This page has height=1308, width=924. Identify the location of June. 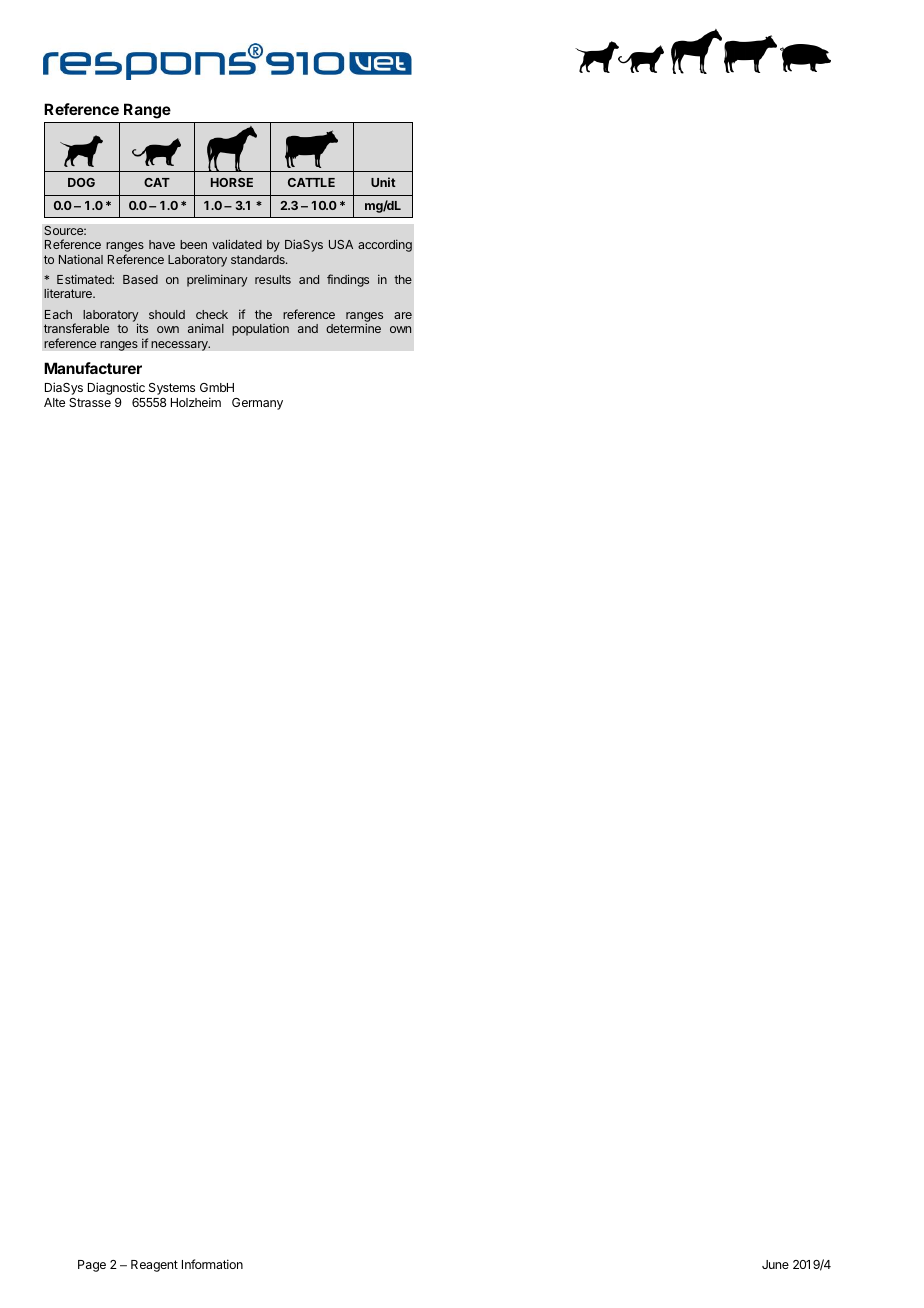
(775, 1264).
